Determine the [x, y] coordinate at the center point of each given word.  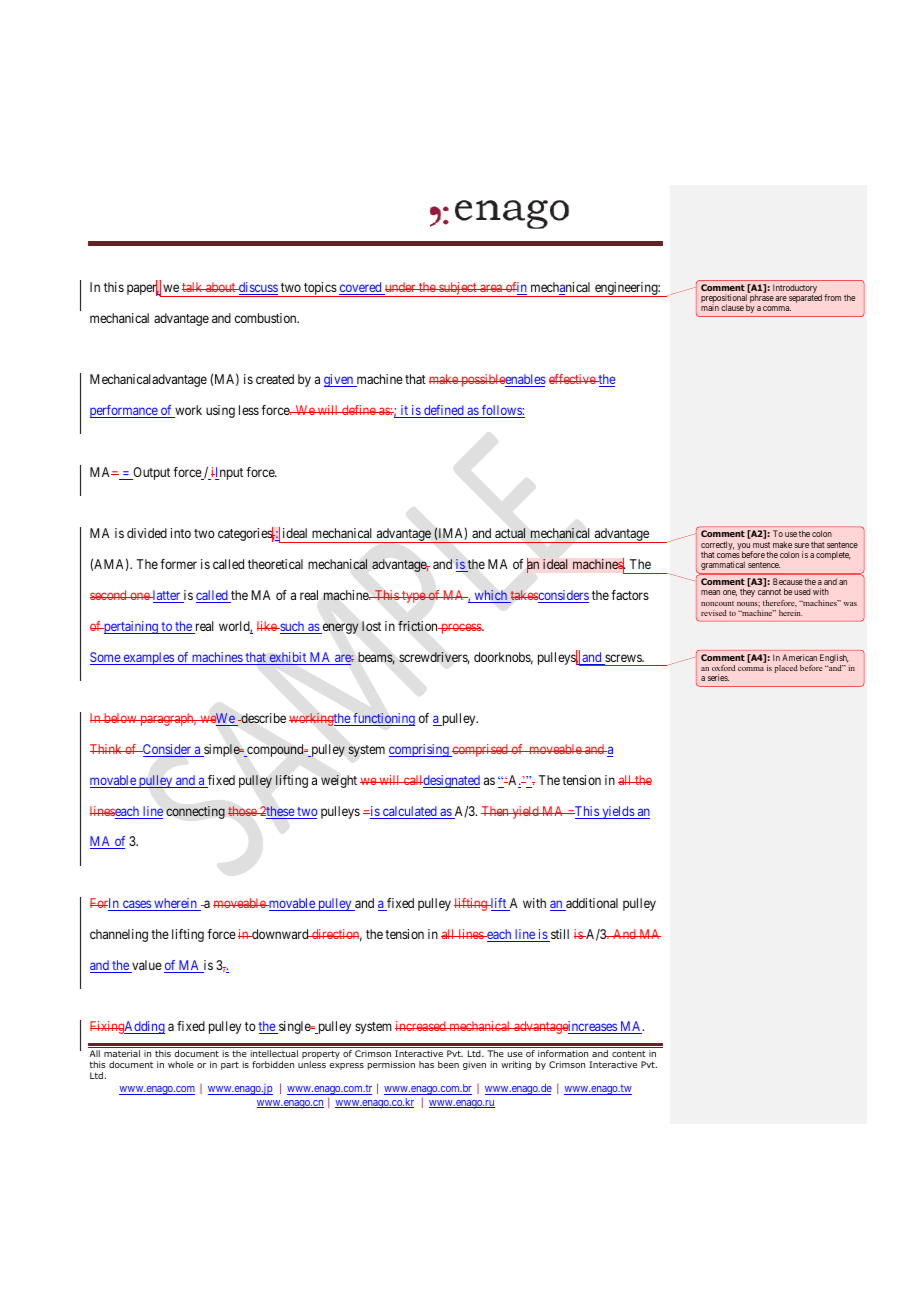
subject [458, 289]
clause [732, 307]
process [461, 628]
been [448, 1064]
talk [193, 287]
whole [181, 1064]
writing [516, 1065]
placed [786, 669]
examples [148, 658]
